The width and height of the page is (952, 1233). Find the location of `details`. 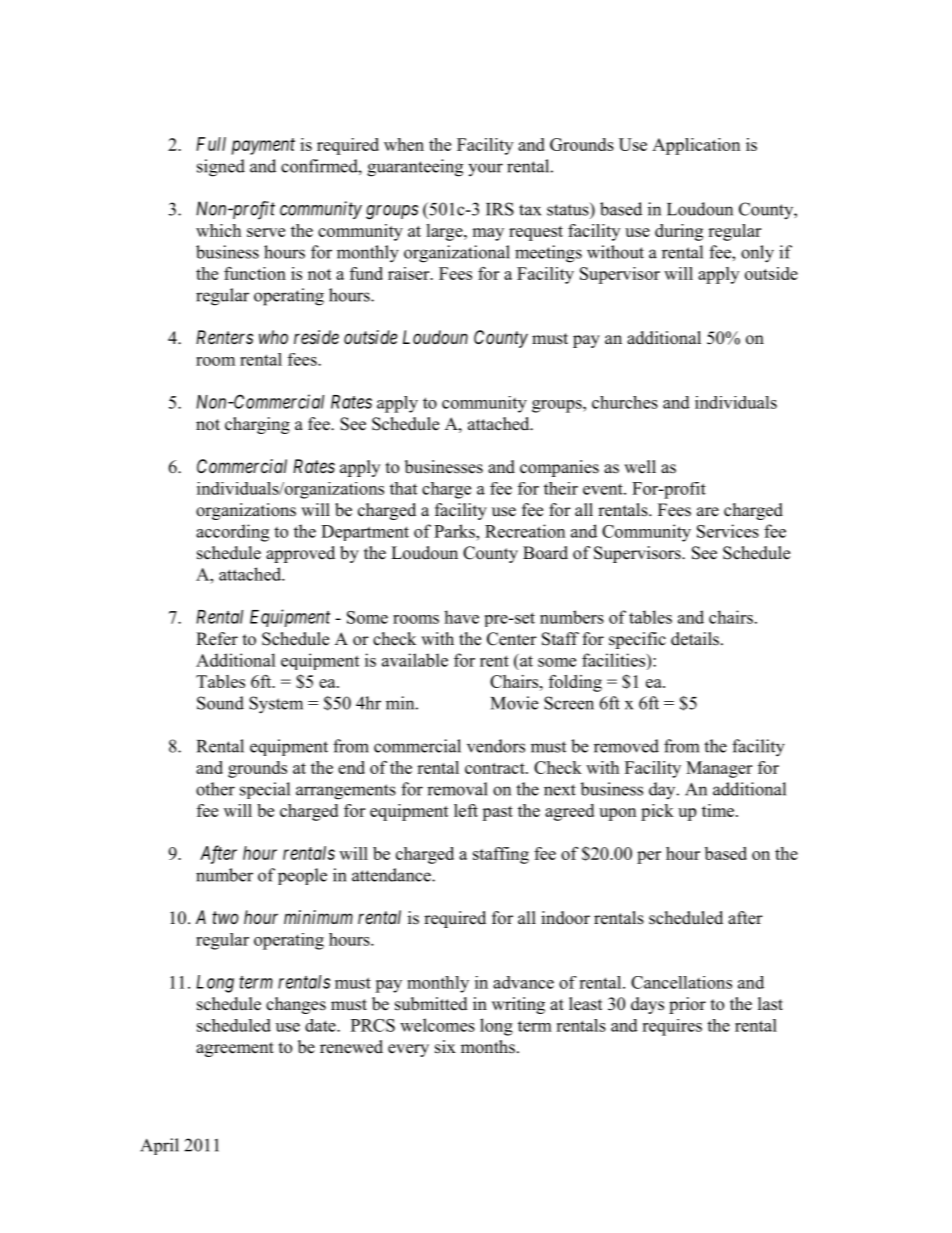

details is located at coordinates (695, 639).
